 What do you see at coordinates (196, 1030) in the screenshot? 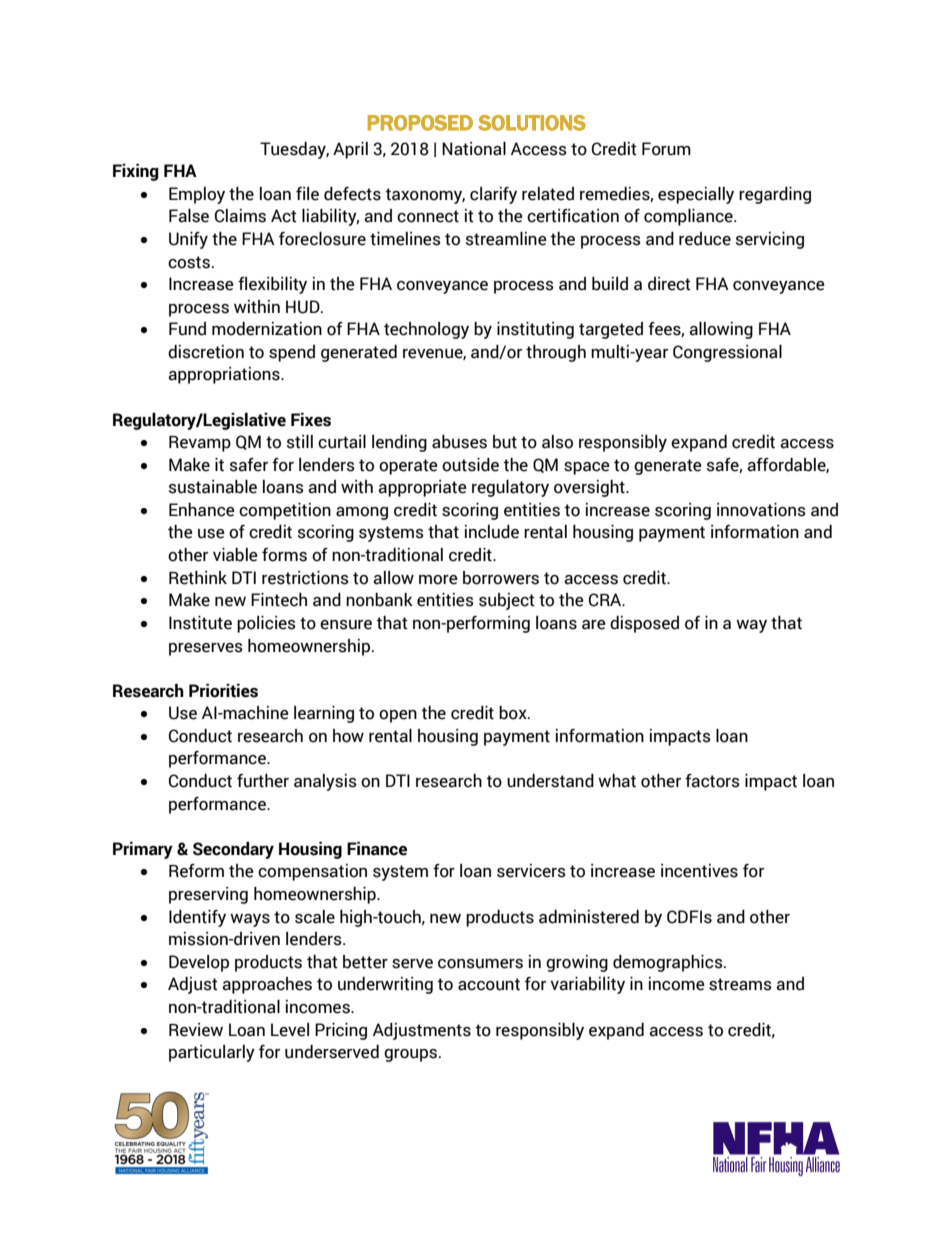
I see `Review` at bounding box center [196, 1030].
